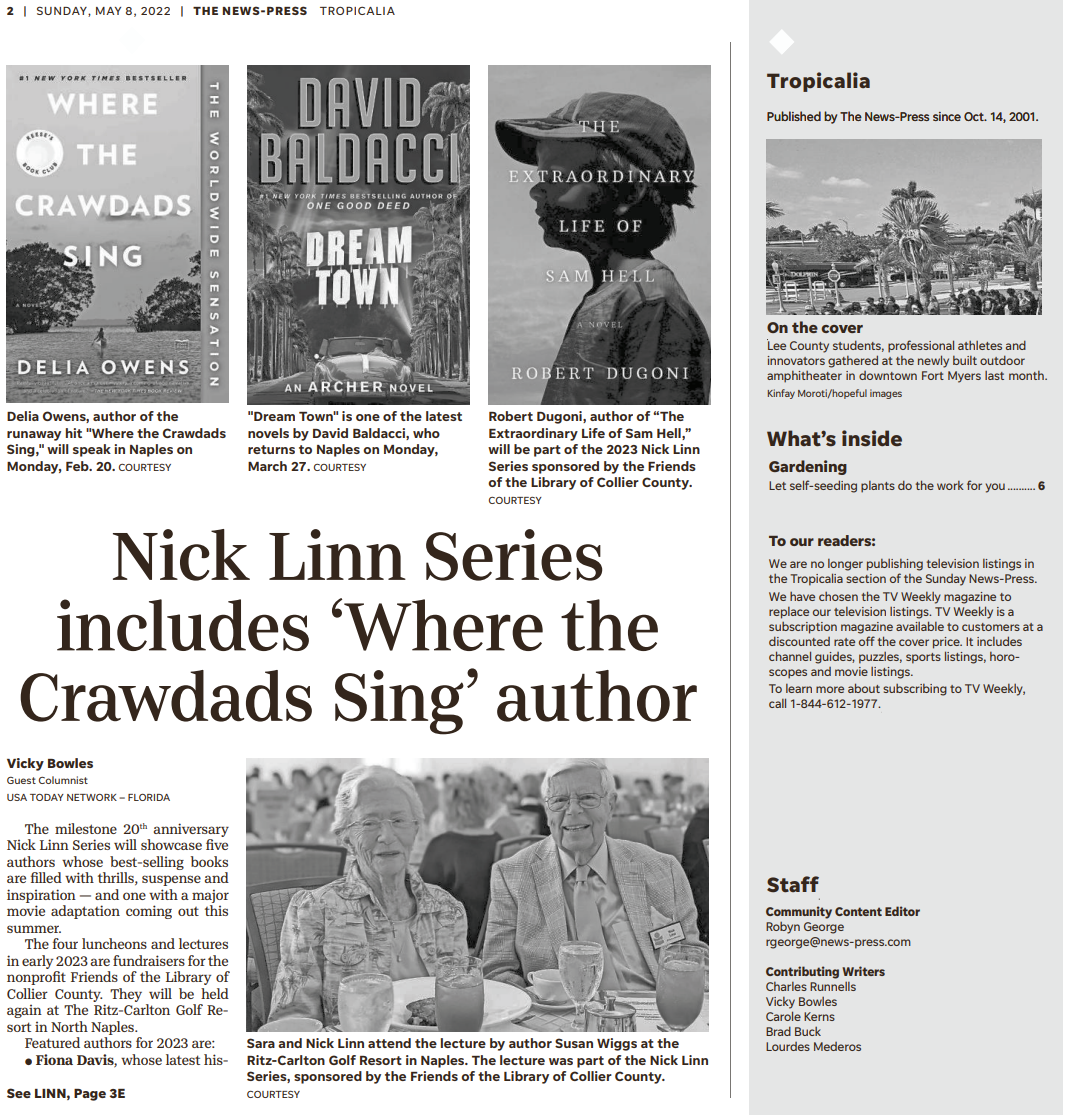  Describe the element at coordinates (78, 466) in the screenshot. I see `Feb` at that location.
